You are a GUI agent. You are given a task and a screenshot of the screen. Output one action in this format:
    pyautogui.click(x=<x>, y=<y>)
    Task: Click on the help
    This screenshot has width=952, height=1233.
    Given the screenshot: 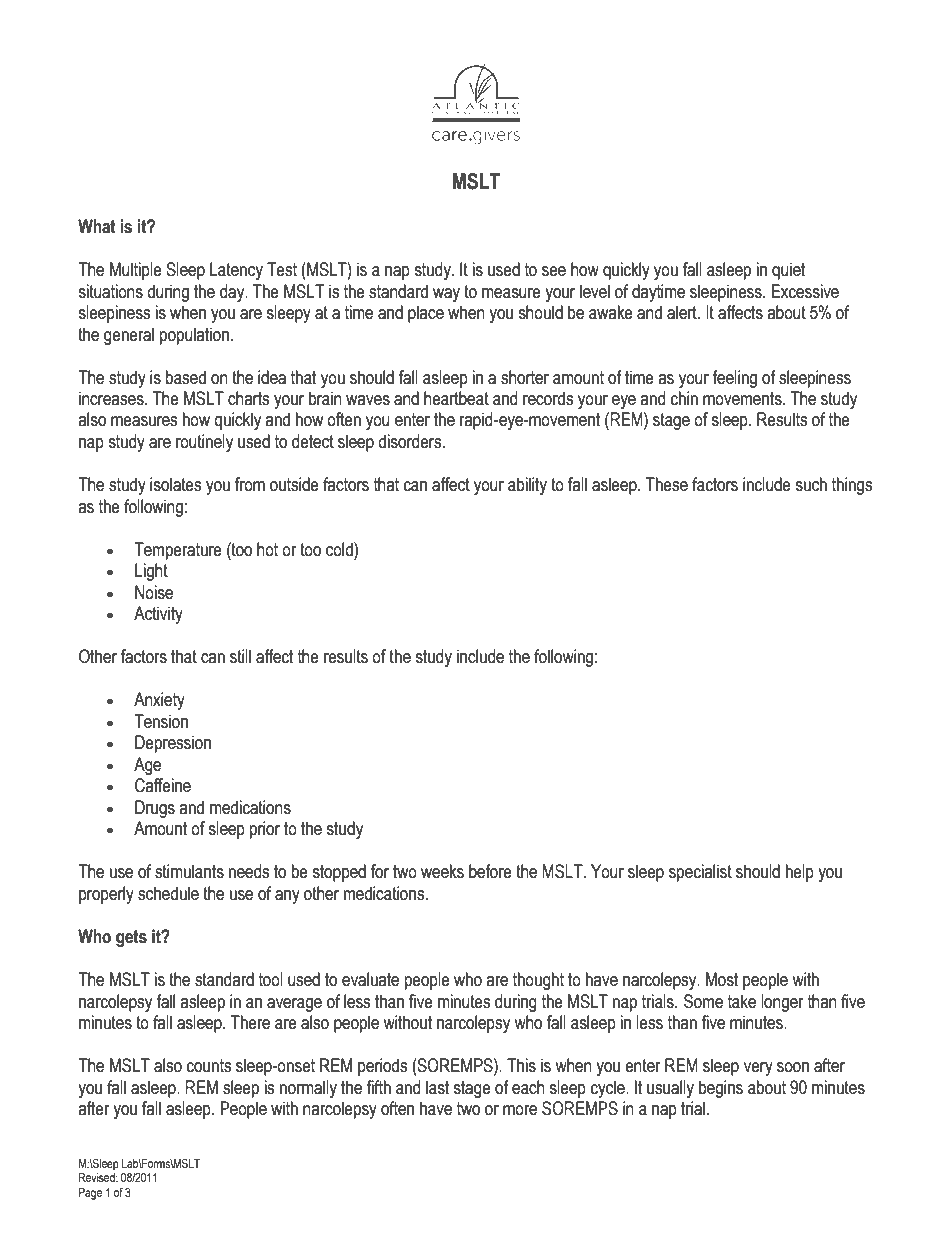 What is the action you would take?
    pyautogui.click(x=800, y=873)
